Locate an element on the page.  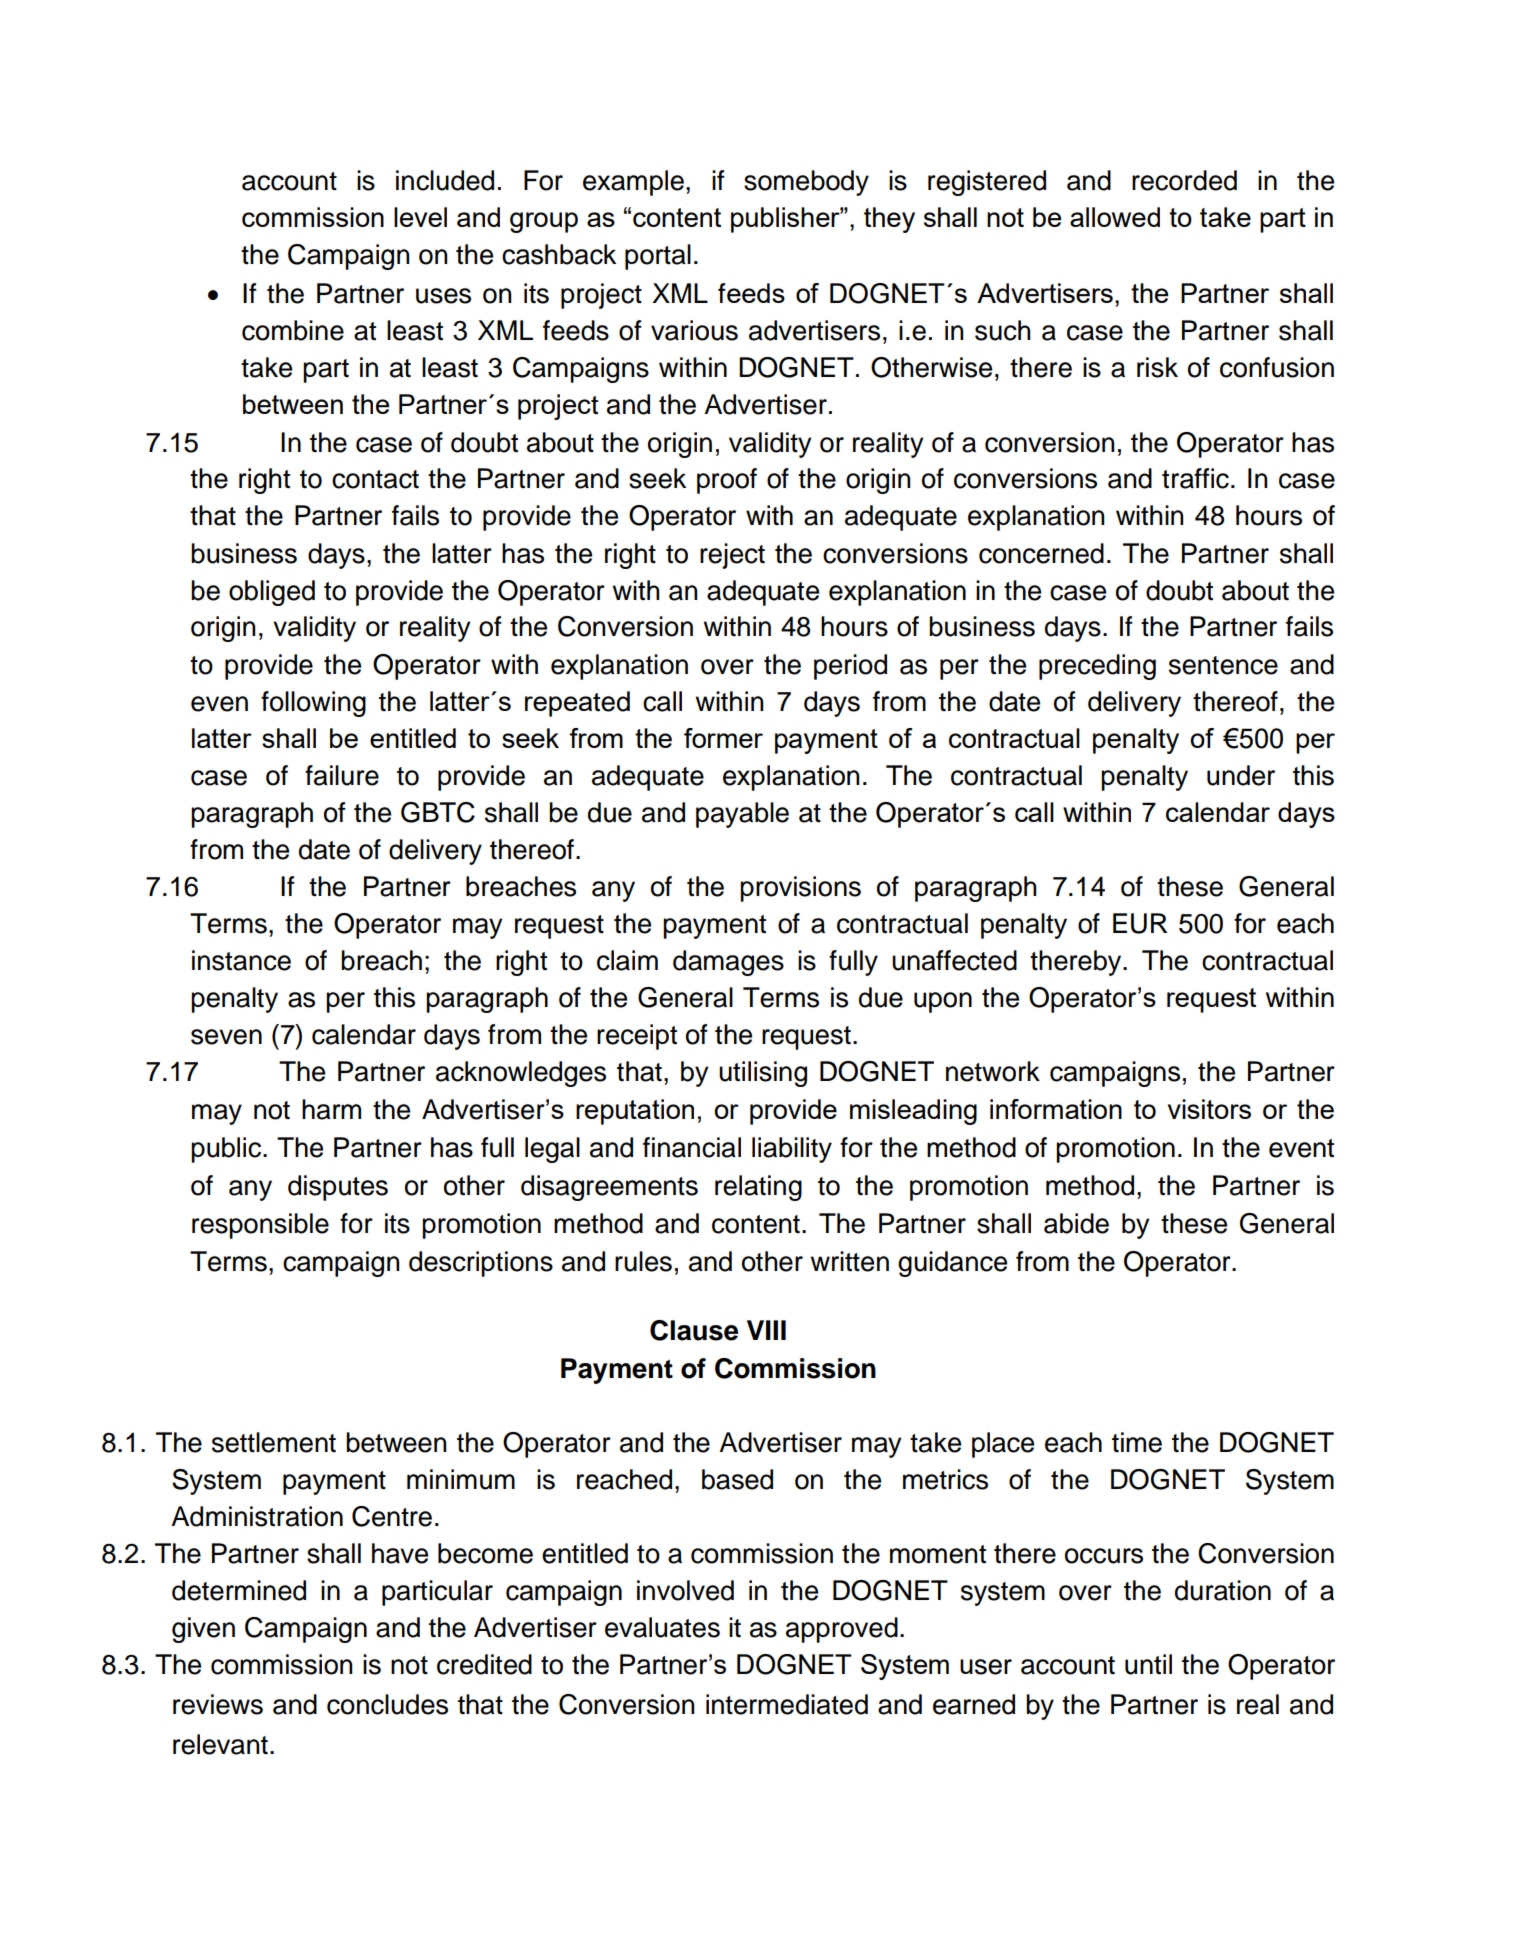
concludes is located at coordinates (387, 1704).
